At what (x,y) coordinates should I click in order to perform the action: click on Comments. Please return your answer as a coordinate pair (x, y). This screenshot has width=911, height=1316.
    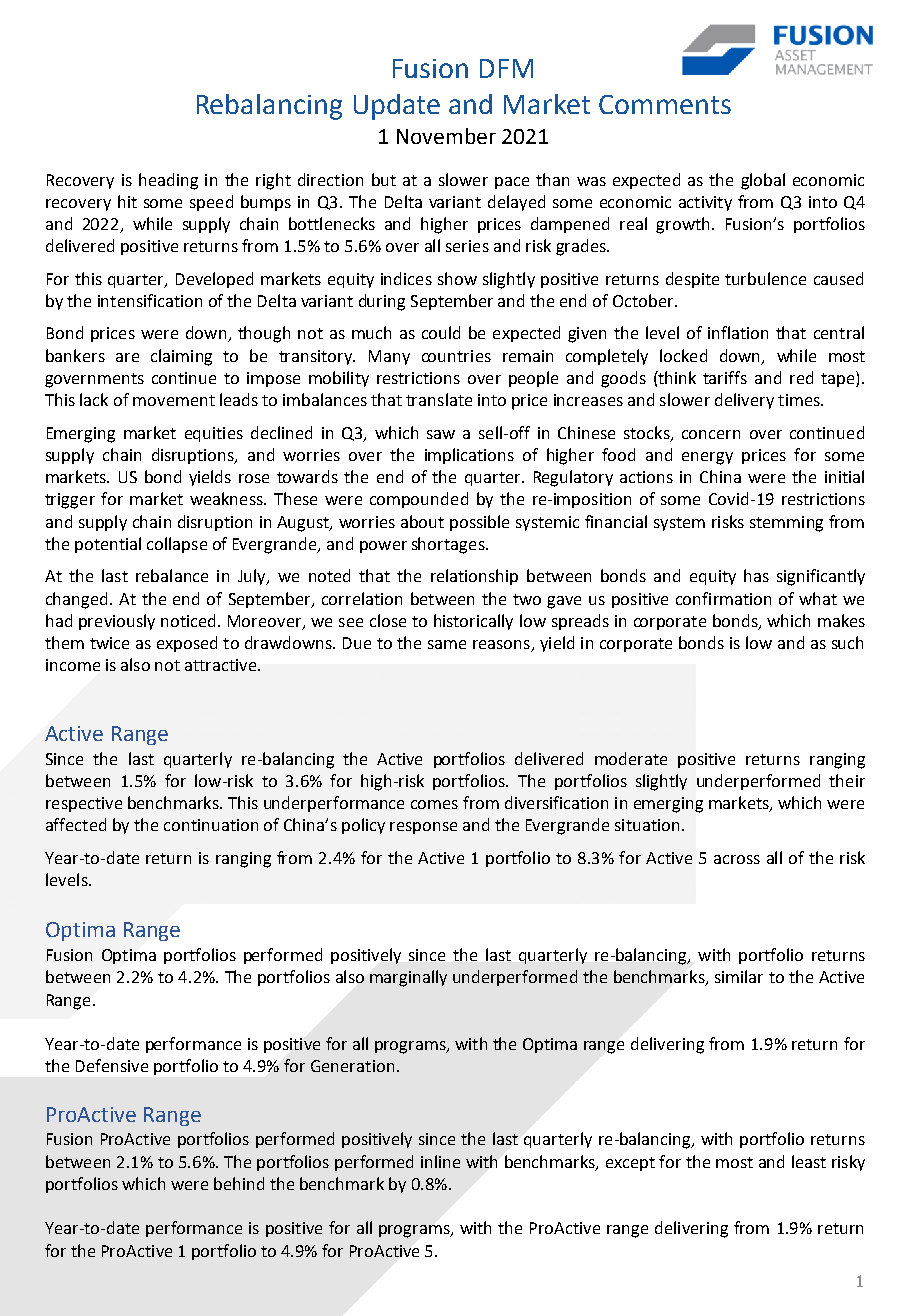
    Looking at the image, I should click on (665, 104).
